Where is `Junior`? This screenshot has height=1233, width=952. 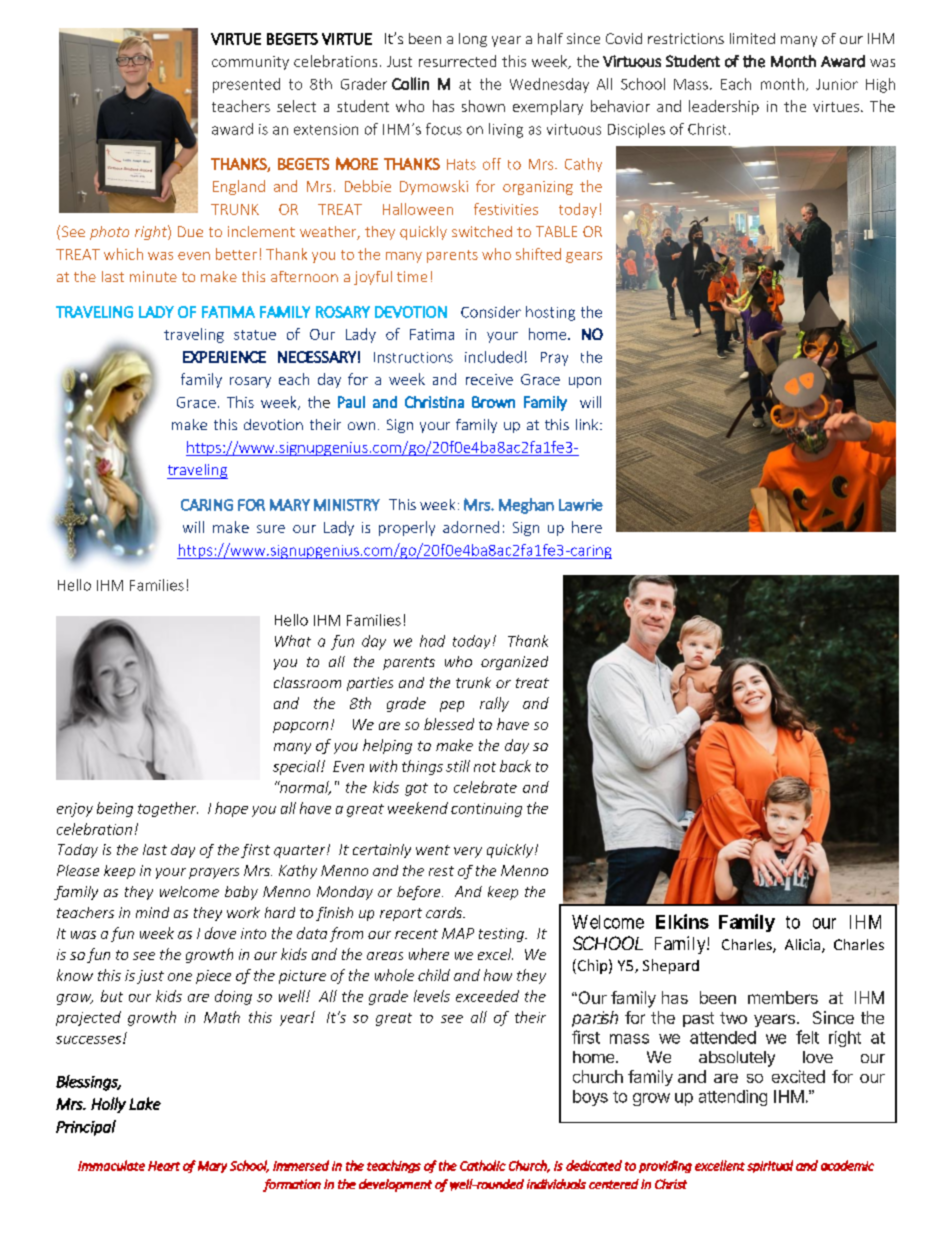
Junior is located at coordinates (837, 84).
